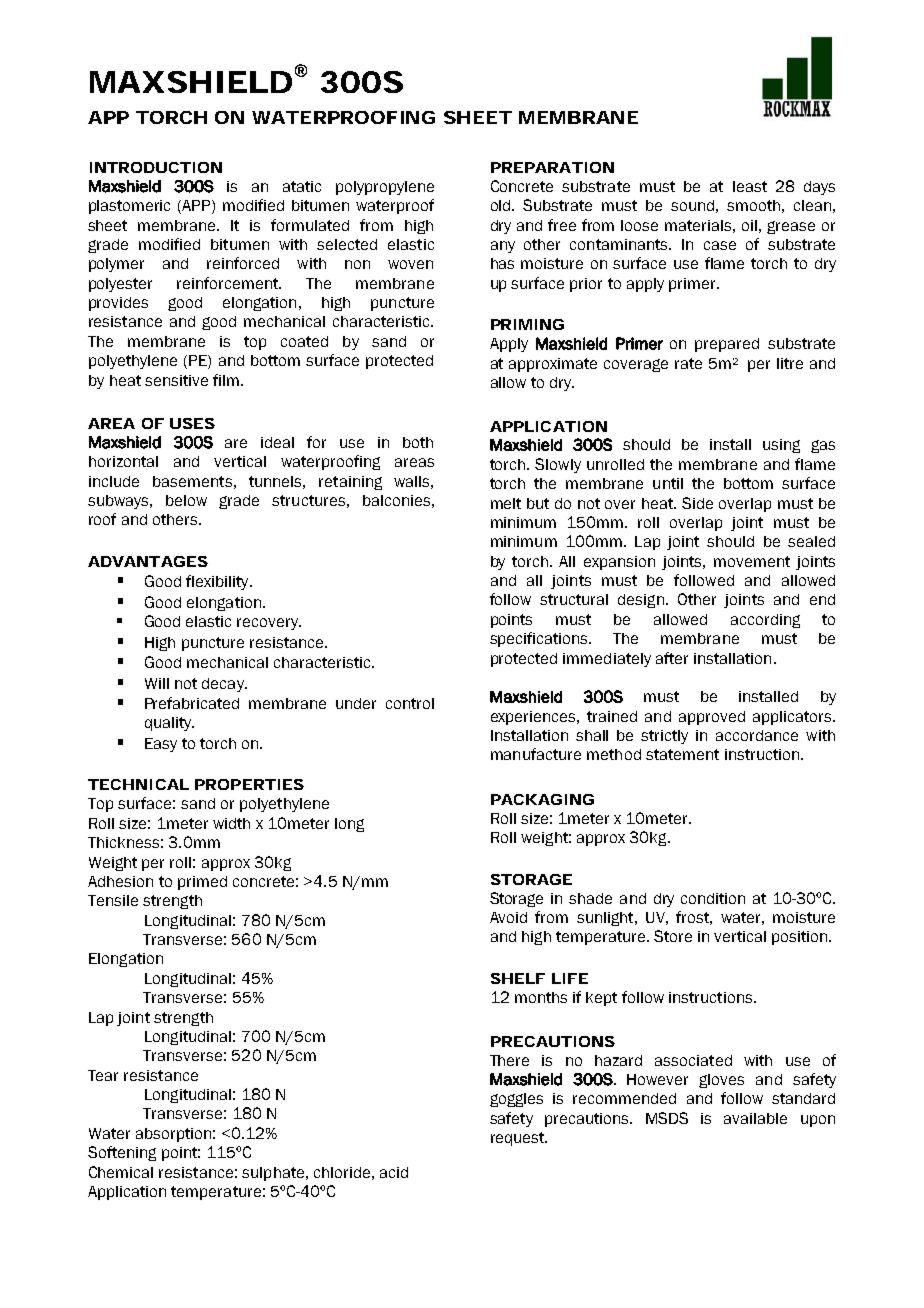  I want to click on INTRODUCTION, so click(156, 167).
